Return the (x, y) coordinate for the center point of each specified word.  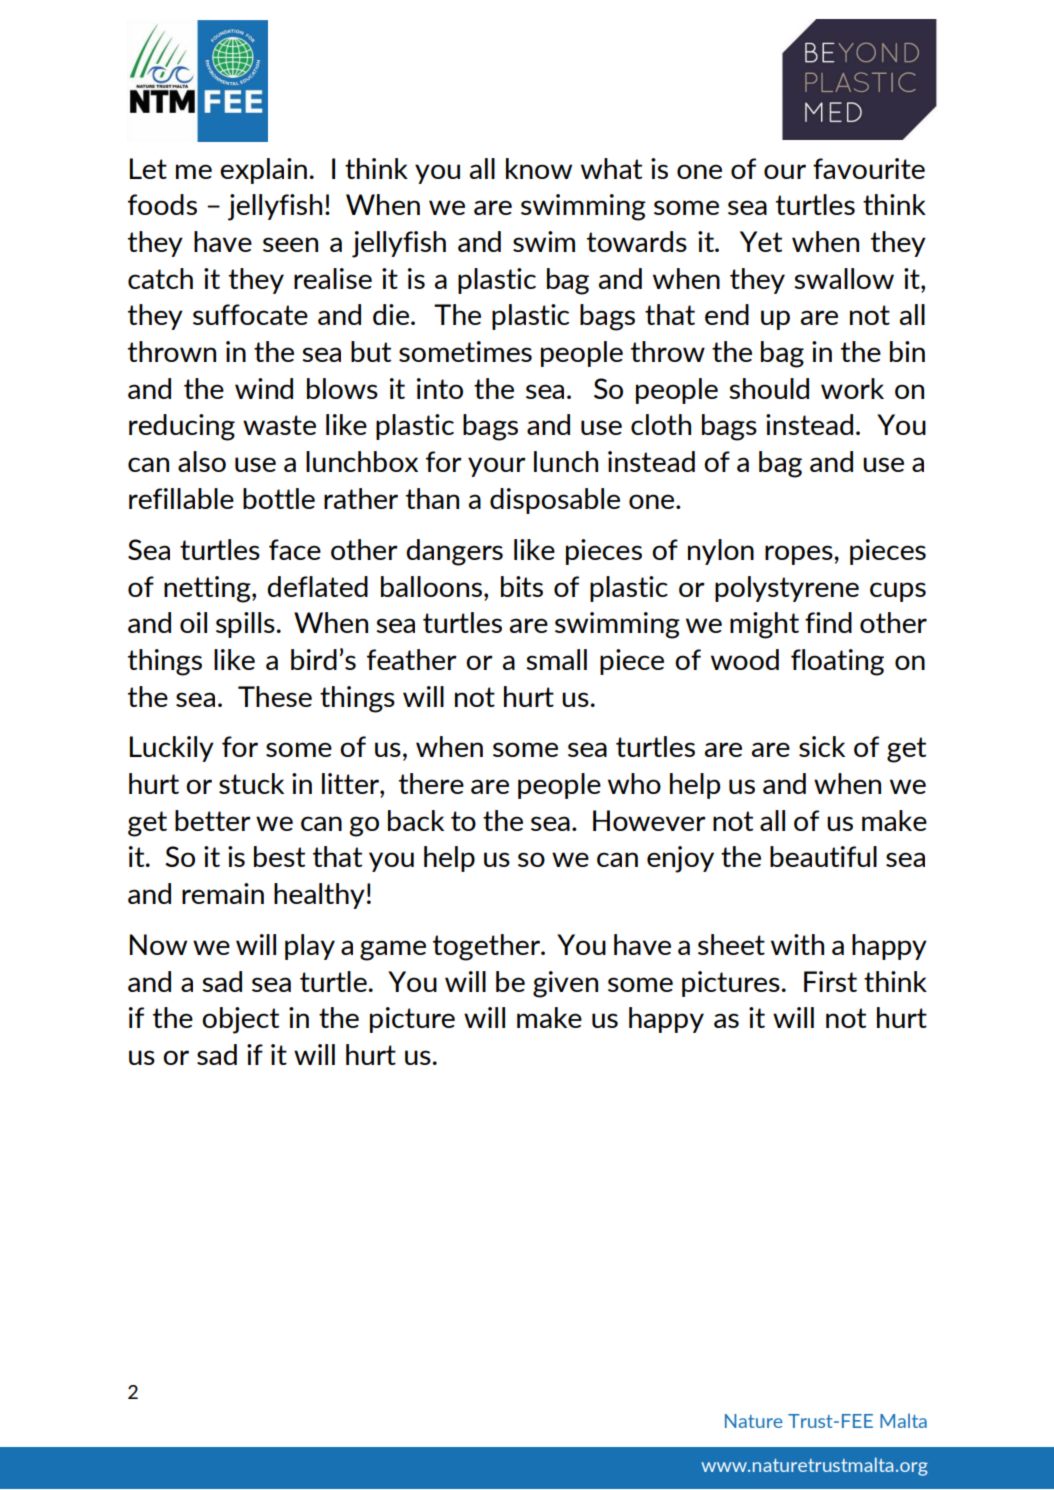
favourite (869, 168)
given (565, 984)
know (539, 168)
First (830, 981)
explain (263, 171)
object (240, 1020)
